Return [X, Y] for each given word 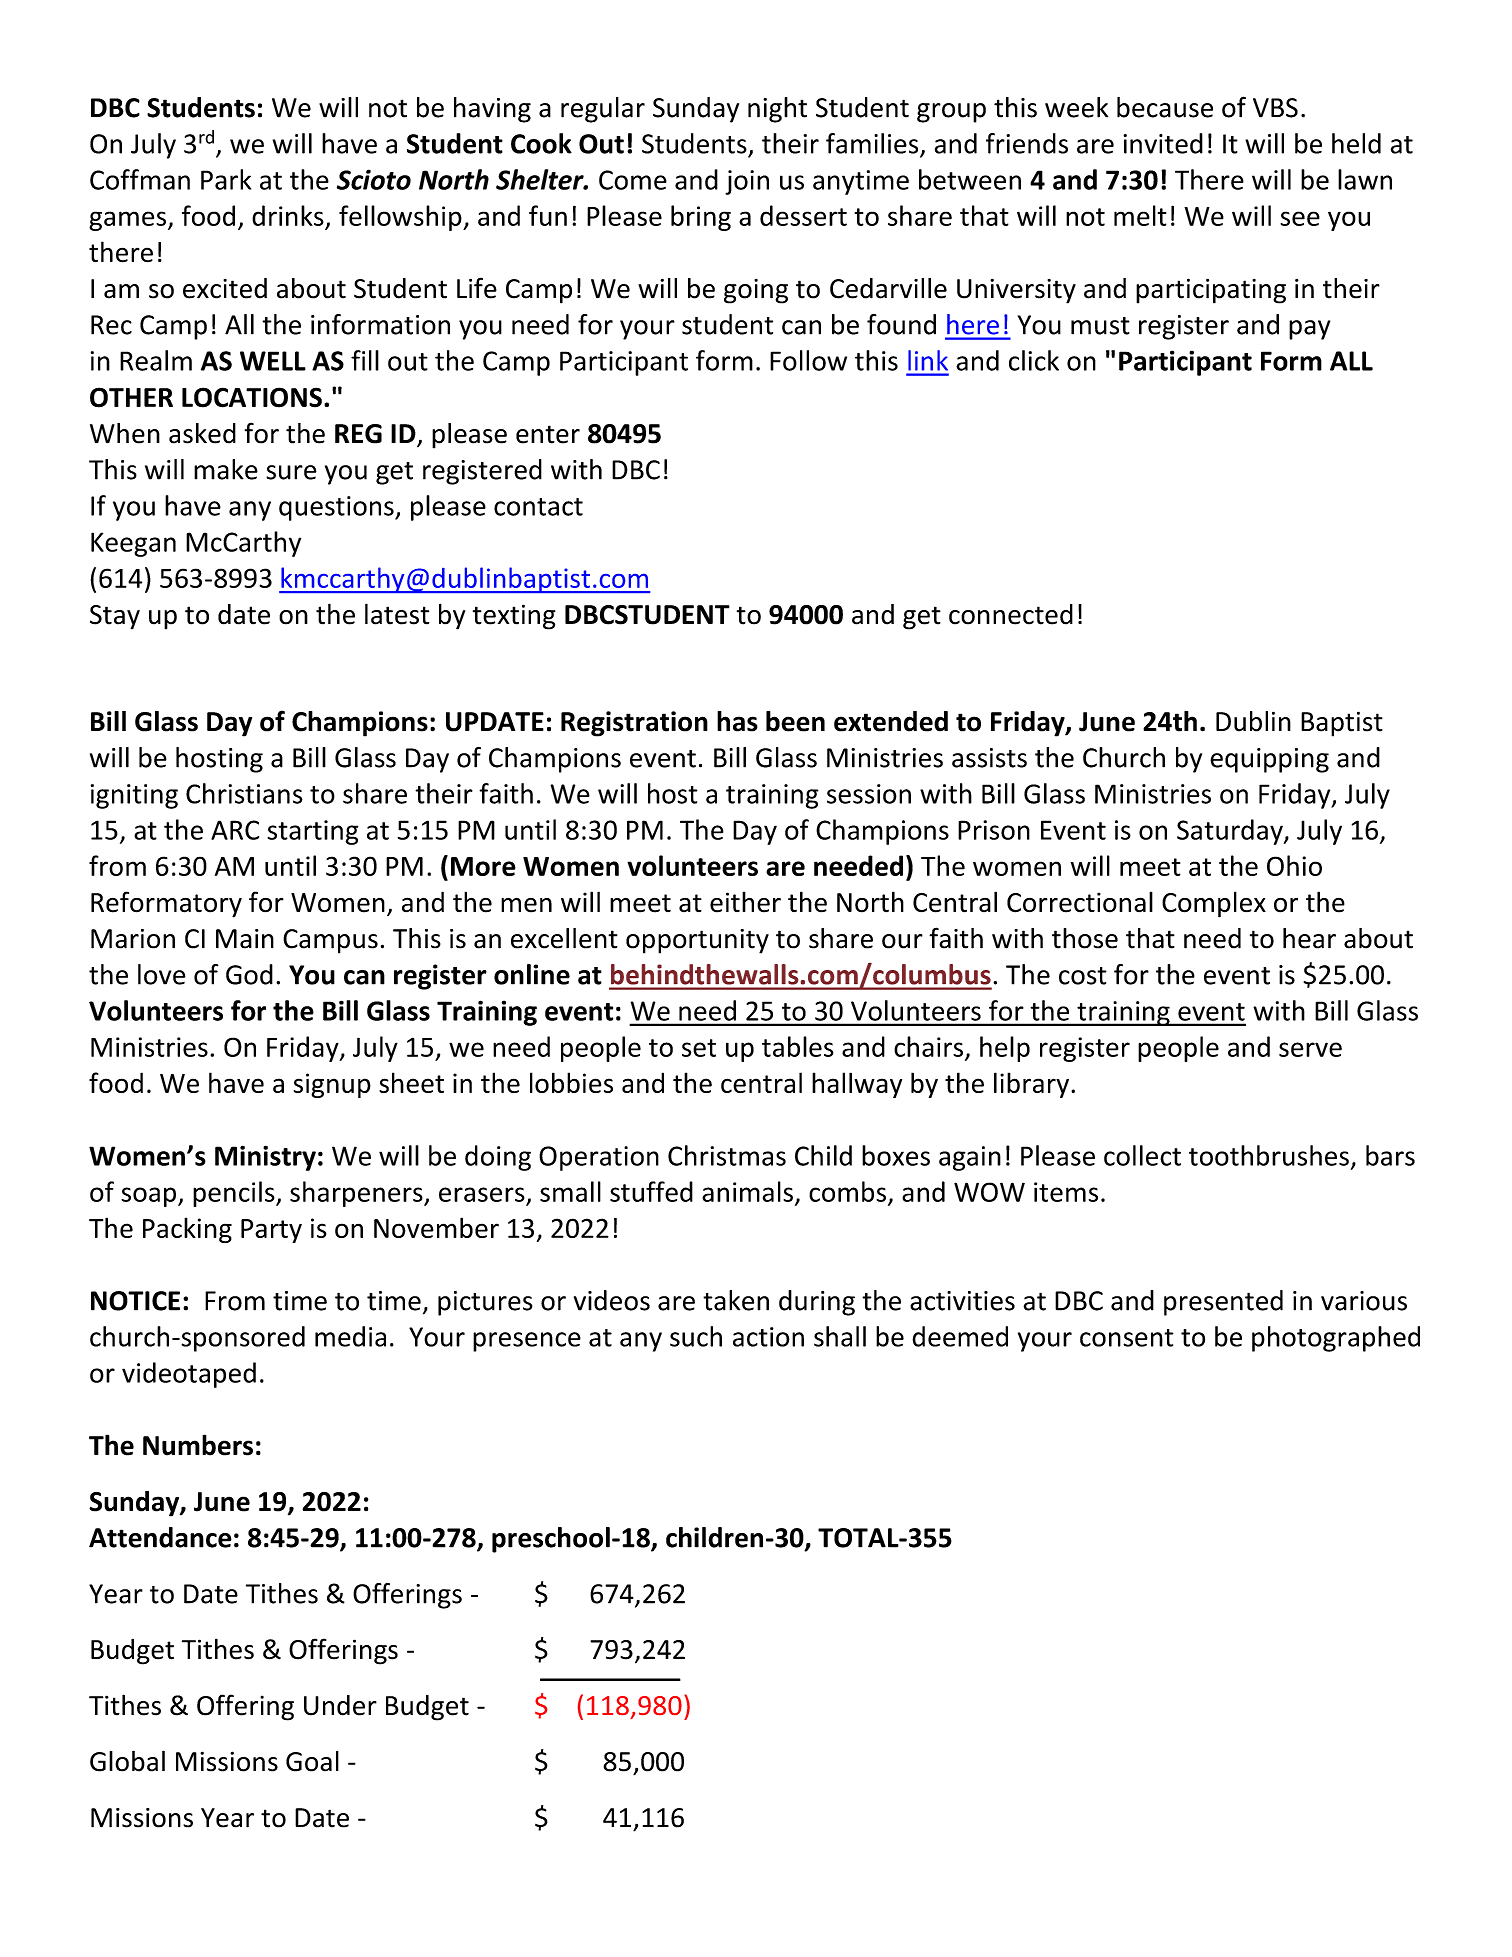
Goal [312, 1761]
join [747, 182]
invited [1163, 143]
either [745, 902]
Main [245, 939]
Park [226, 179]
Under [340, 1705]
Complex [1214, 904]
